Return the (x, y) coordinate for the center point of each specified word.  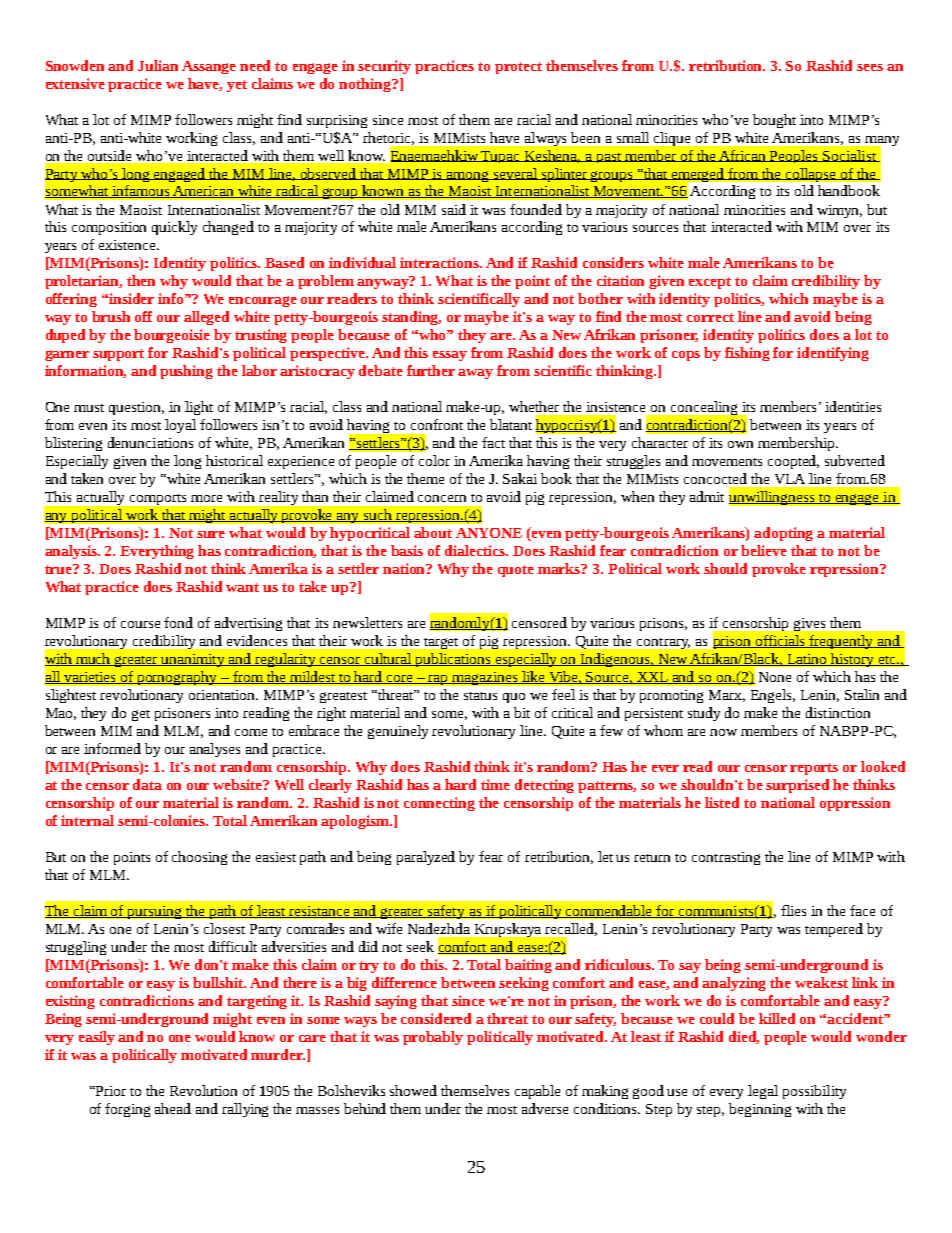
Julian (158, 65)
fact (493, 442)
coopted (793, 462)
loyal (180, 426)
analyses (215, 750)
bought (774, 121)
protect (518, 68)
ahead (173, 1108)
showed (413, 1090)
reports (814, 769)
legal (763, 1092)
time (495, 784)
